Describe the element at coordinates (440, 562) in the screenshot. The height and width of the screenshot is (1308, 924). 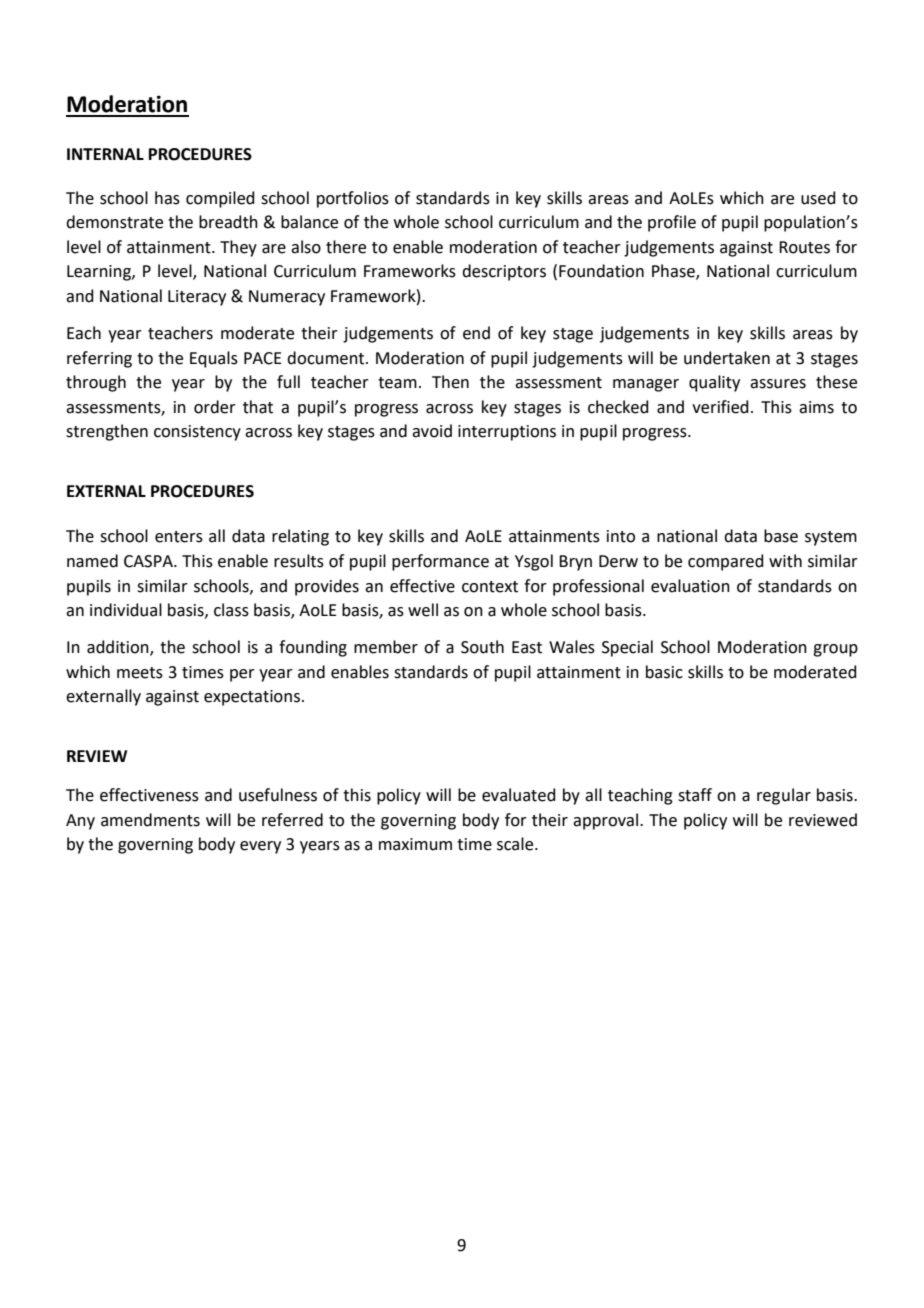
I see `performance` at that location.
